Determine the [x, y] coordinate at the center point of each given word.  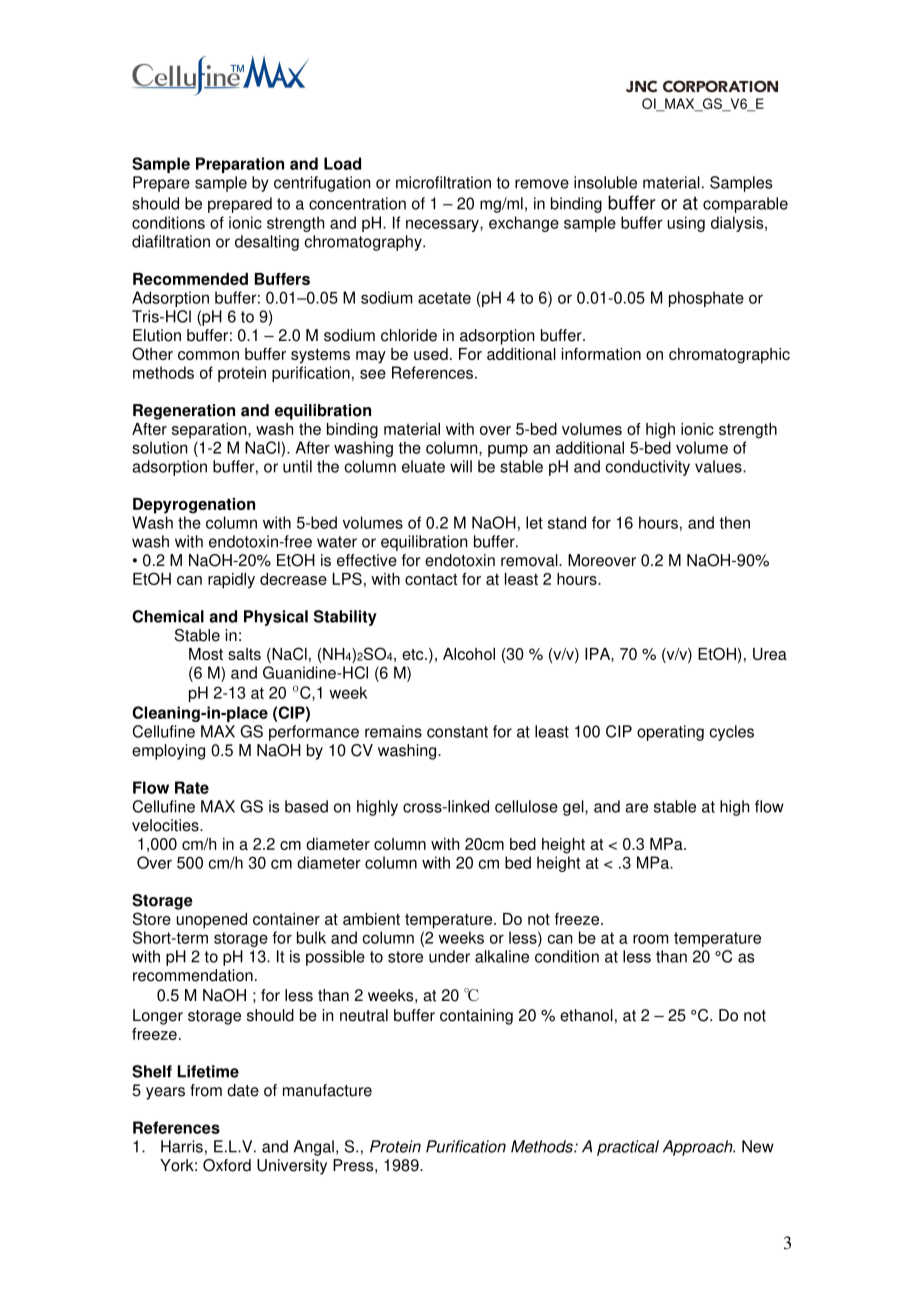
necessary [443, 225]
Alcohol [469, 654]
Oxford [227, 1165]
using [686, 224]
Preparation [240, 165]
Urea [770, 654]
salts [244, 654]
